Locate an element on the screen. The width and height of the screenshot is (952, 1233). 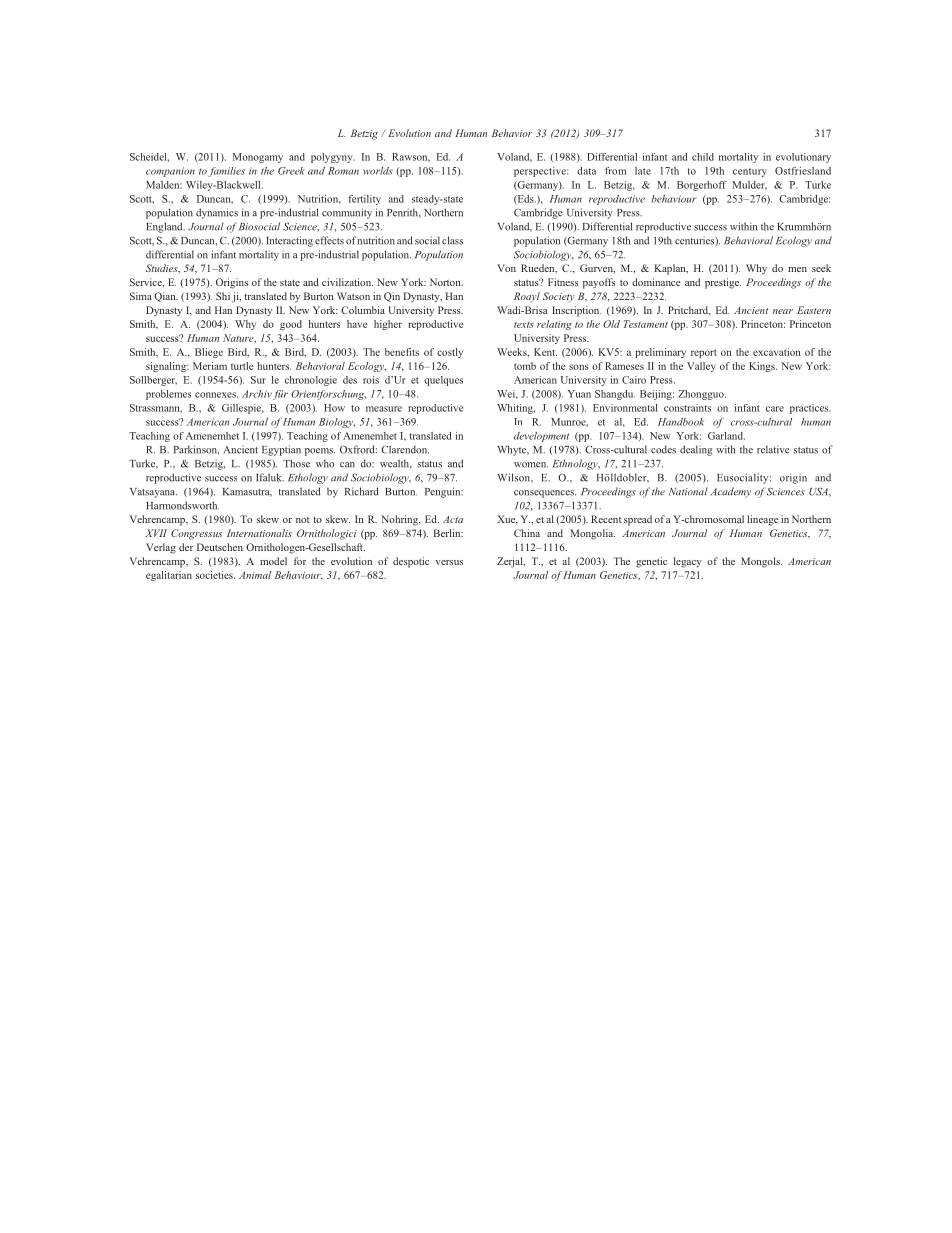
versus is located at coordinates (449, 562).
